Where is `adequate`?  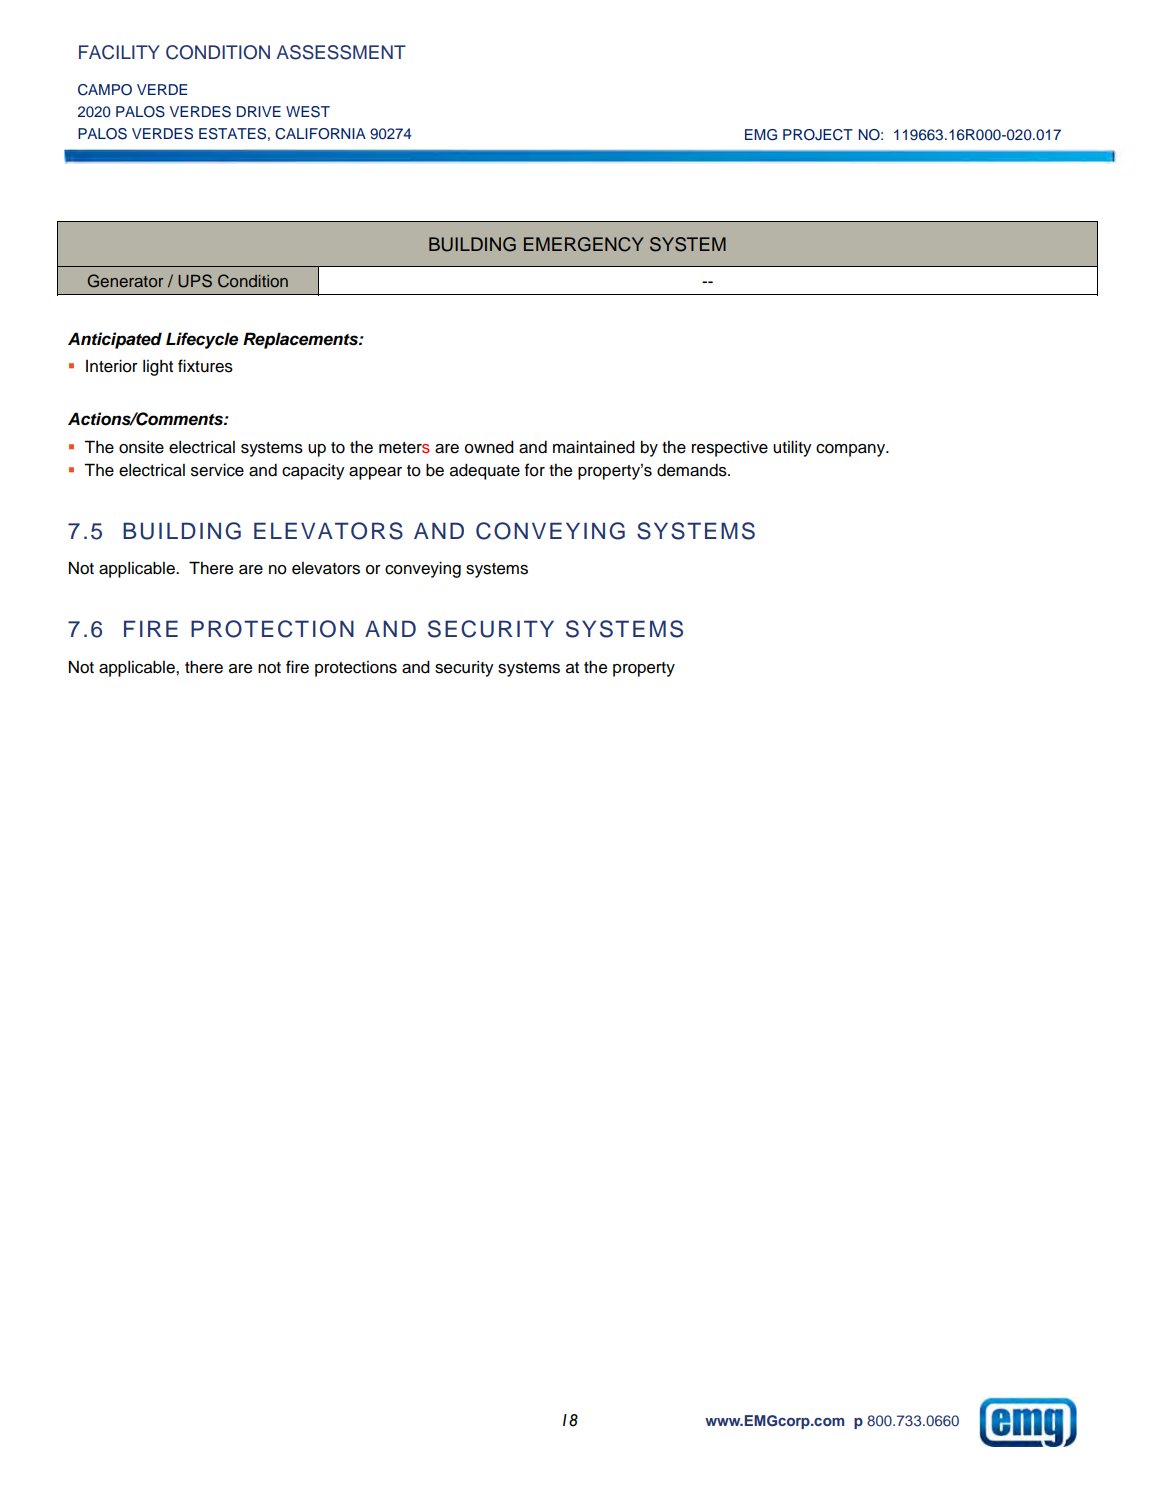 adequate is located at coordinates (485, 471).
